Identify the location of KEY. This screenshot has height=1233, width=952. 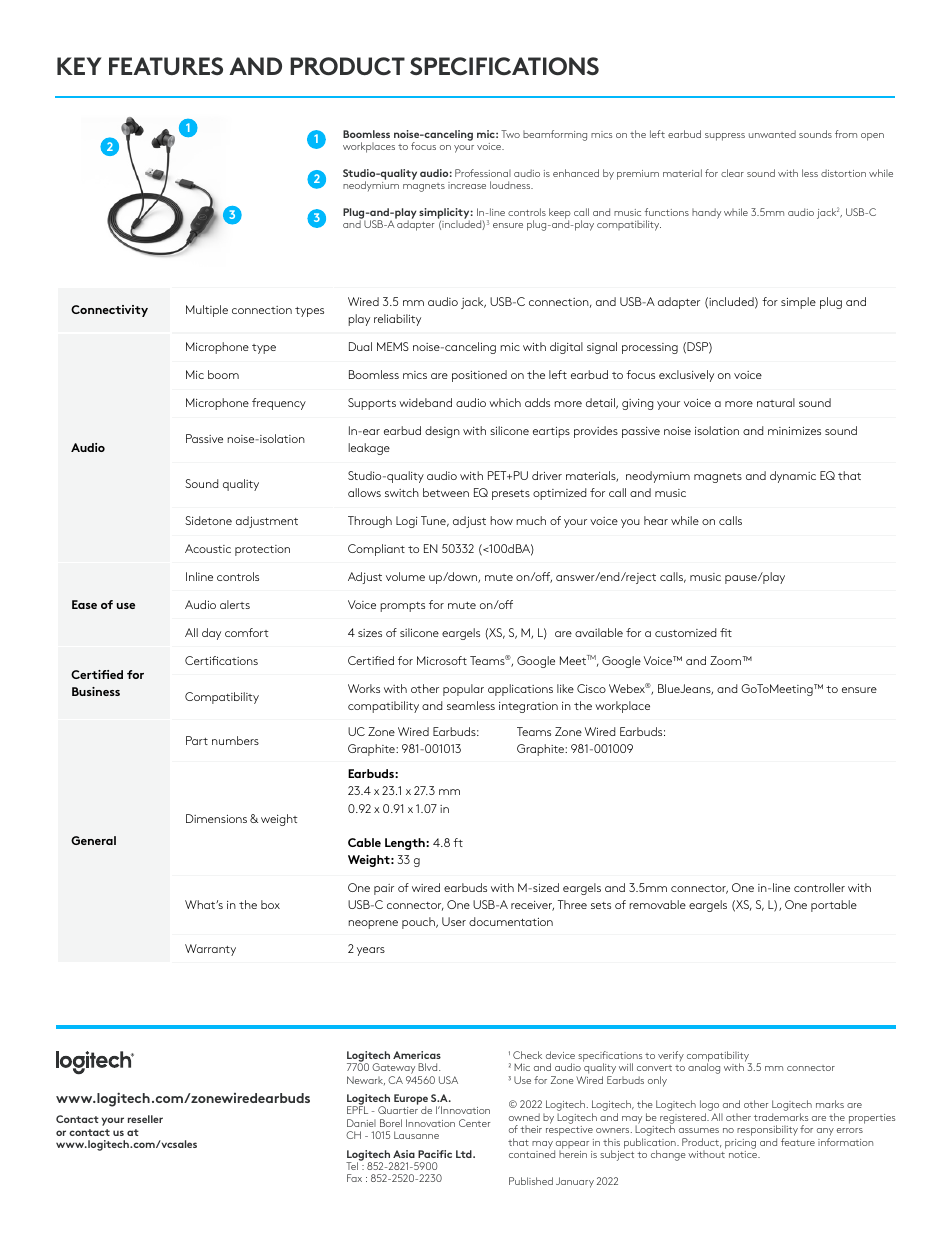
(79, 66).
